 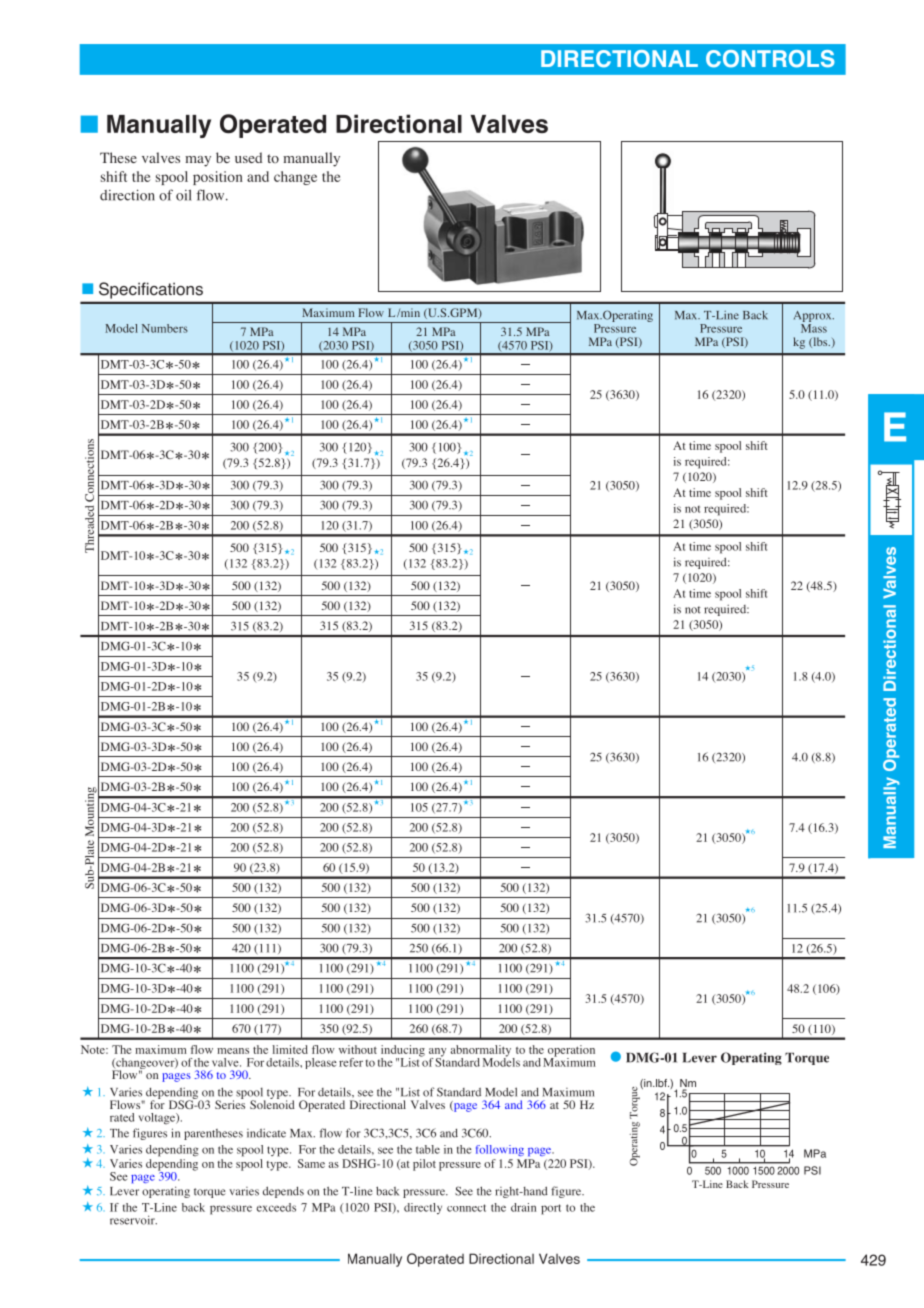 What do you see at coordinates (358, 1049) in the screenshot?
I see `without` at bounding box center [358, 1049].
